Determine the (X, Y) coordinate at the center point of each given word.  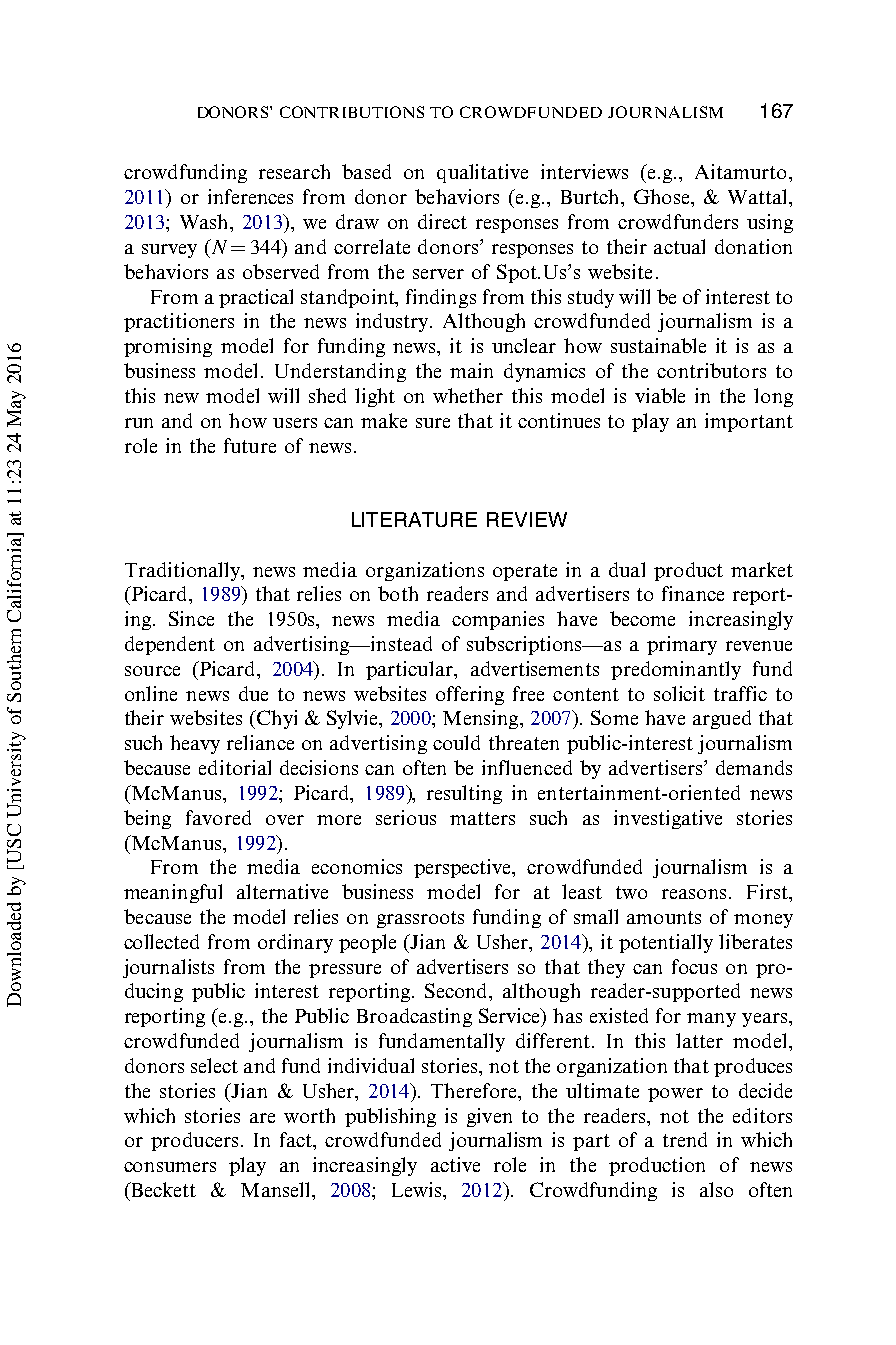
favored (218, 817)
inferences (250, 196)
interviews (584, 171)
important (749, 422)
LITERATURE (414, 519)
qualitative (482, 173)
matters (482, 818)
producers (194, 1141)
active (455, 1164)
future (250, 445)
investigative (668, 819)
